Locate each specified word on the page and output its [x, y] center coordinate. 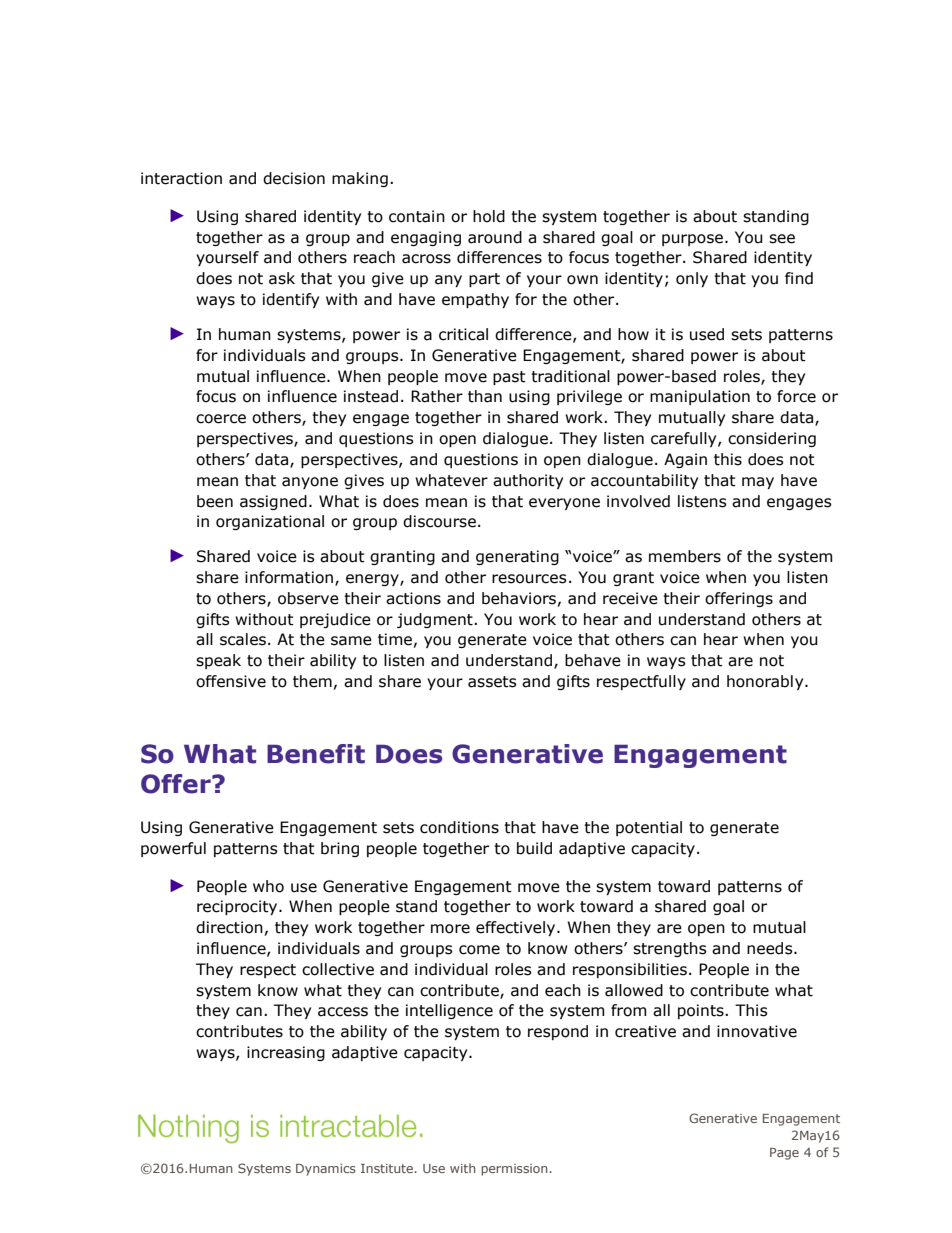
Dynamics [326, 1170]
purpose [692, 240]
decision [294, 178]
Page [784, 1154]
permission [514, 1170]
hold [489, 216]
